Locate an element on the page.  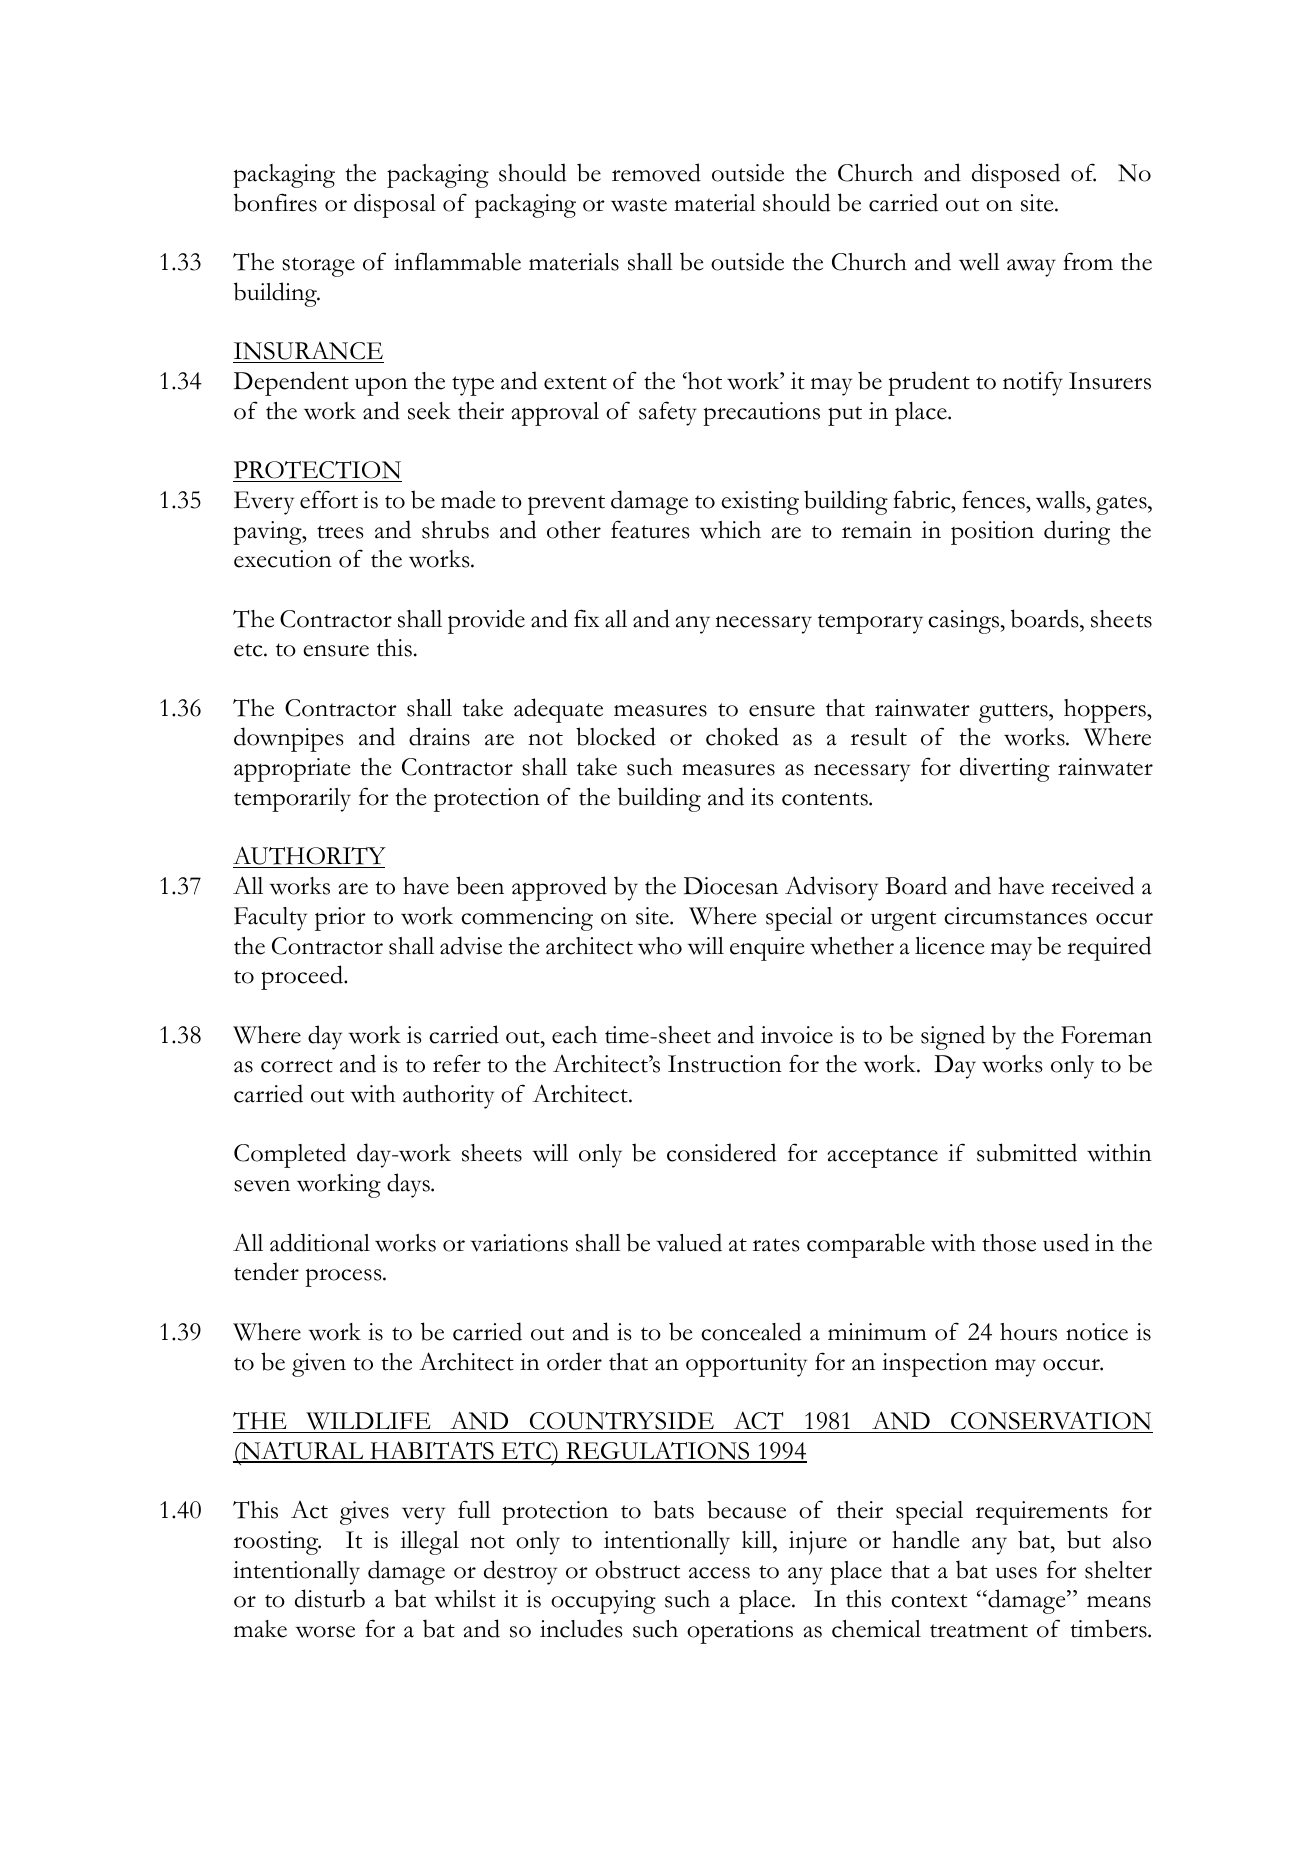
disposal is located at coordinates (395, 205).
